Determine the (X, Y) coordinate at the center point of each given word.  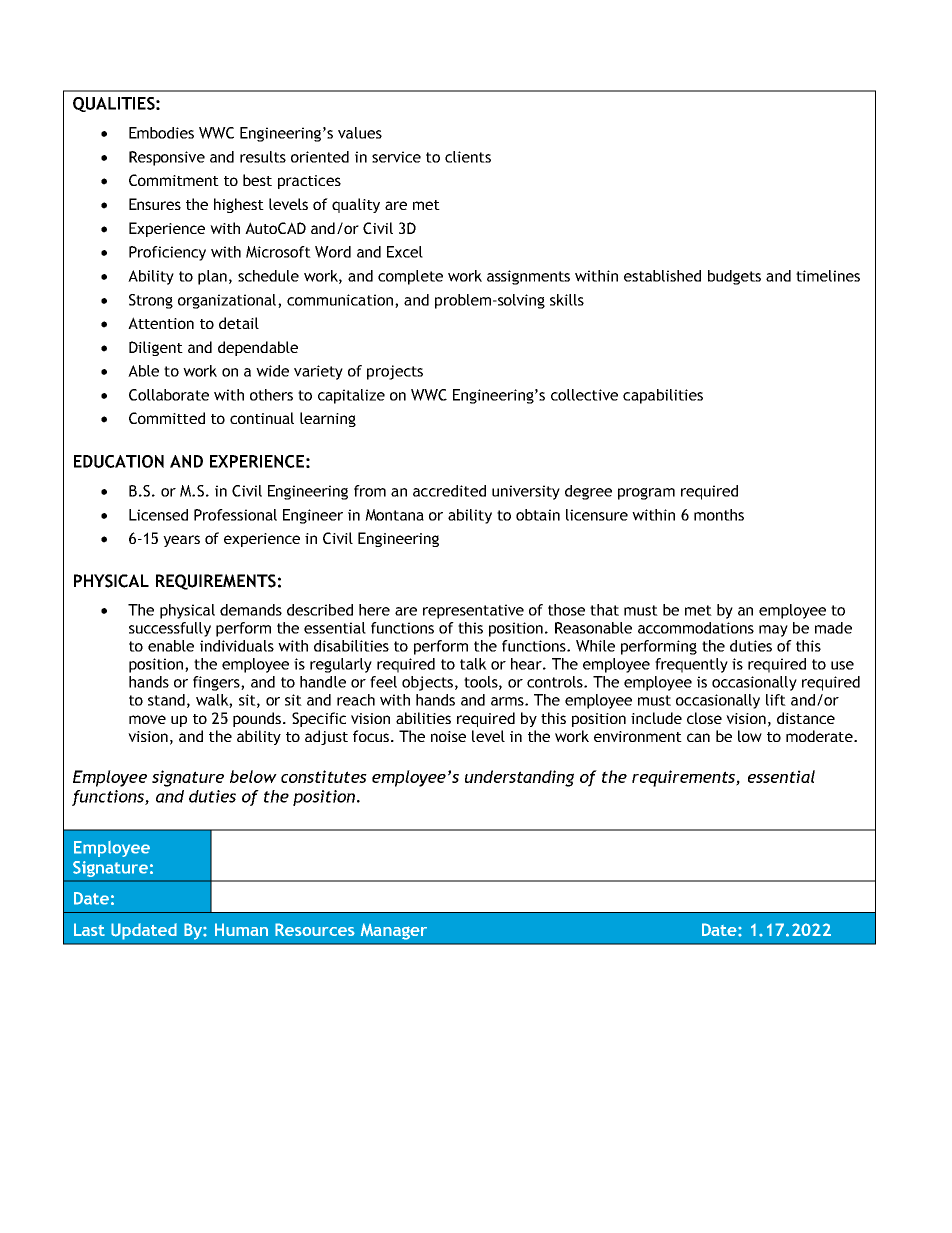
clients (468, 157)
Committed (167, 418)
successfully (170, 629)
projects (395, 372)
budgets (734, 277)
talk (473, 664)
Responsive (167, 158)
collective (584, 395)
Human (241, 929)
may (773, 631)
